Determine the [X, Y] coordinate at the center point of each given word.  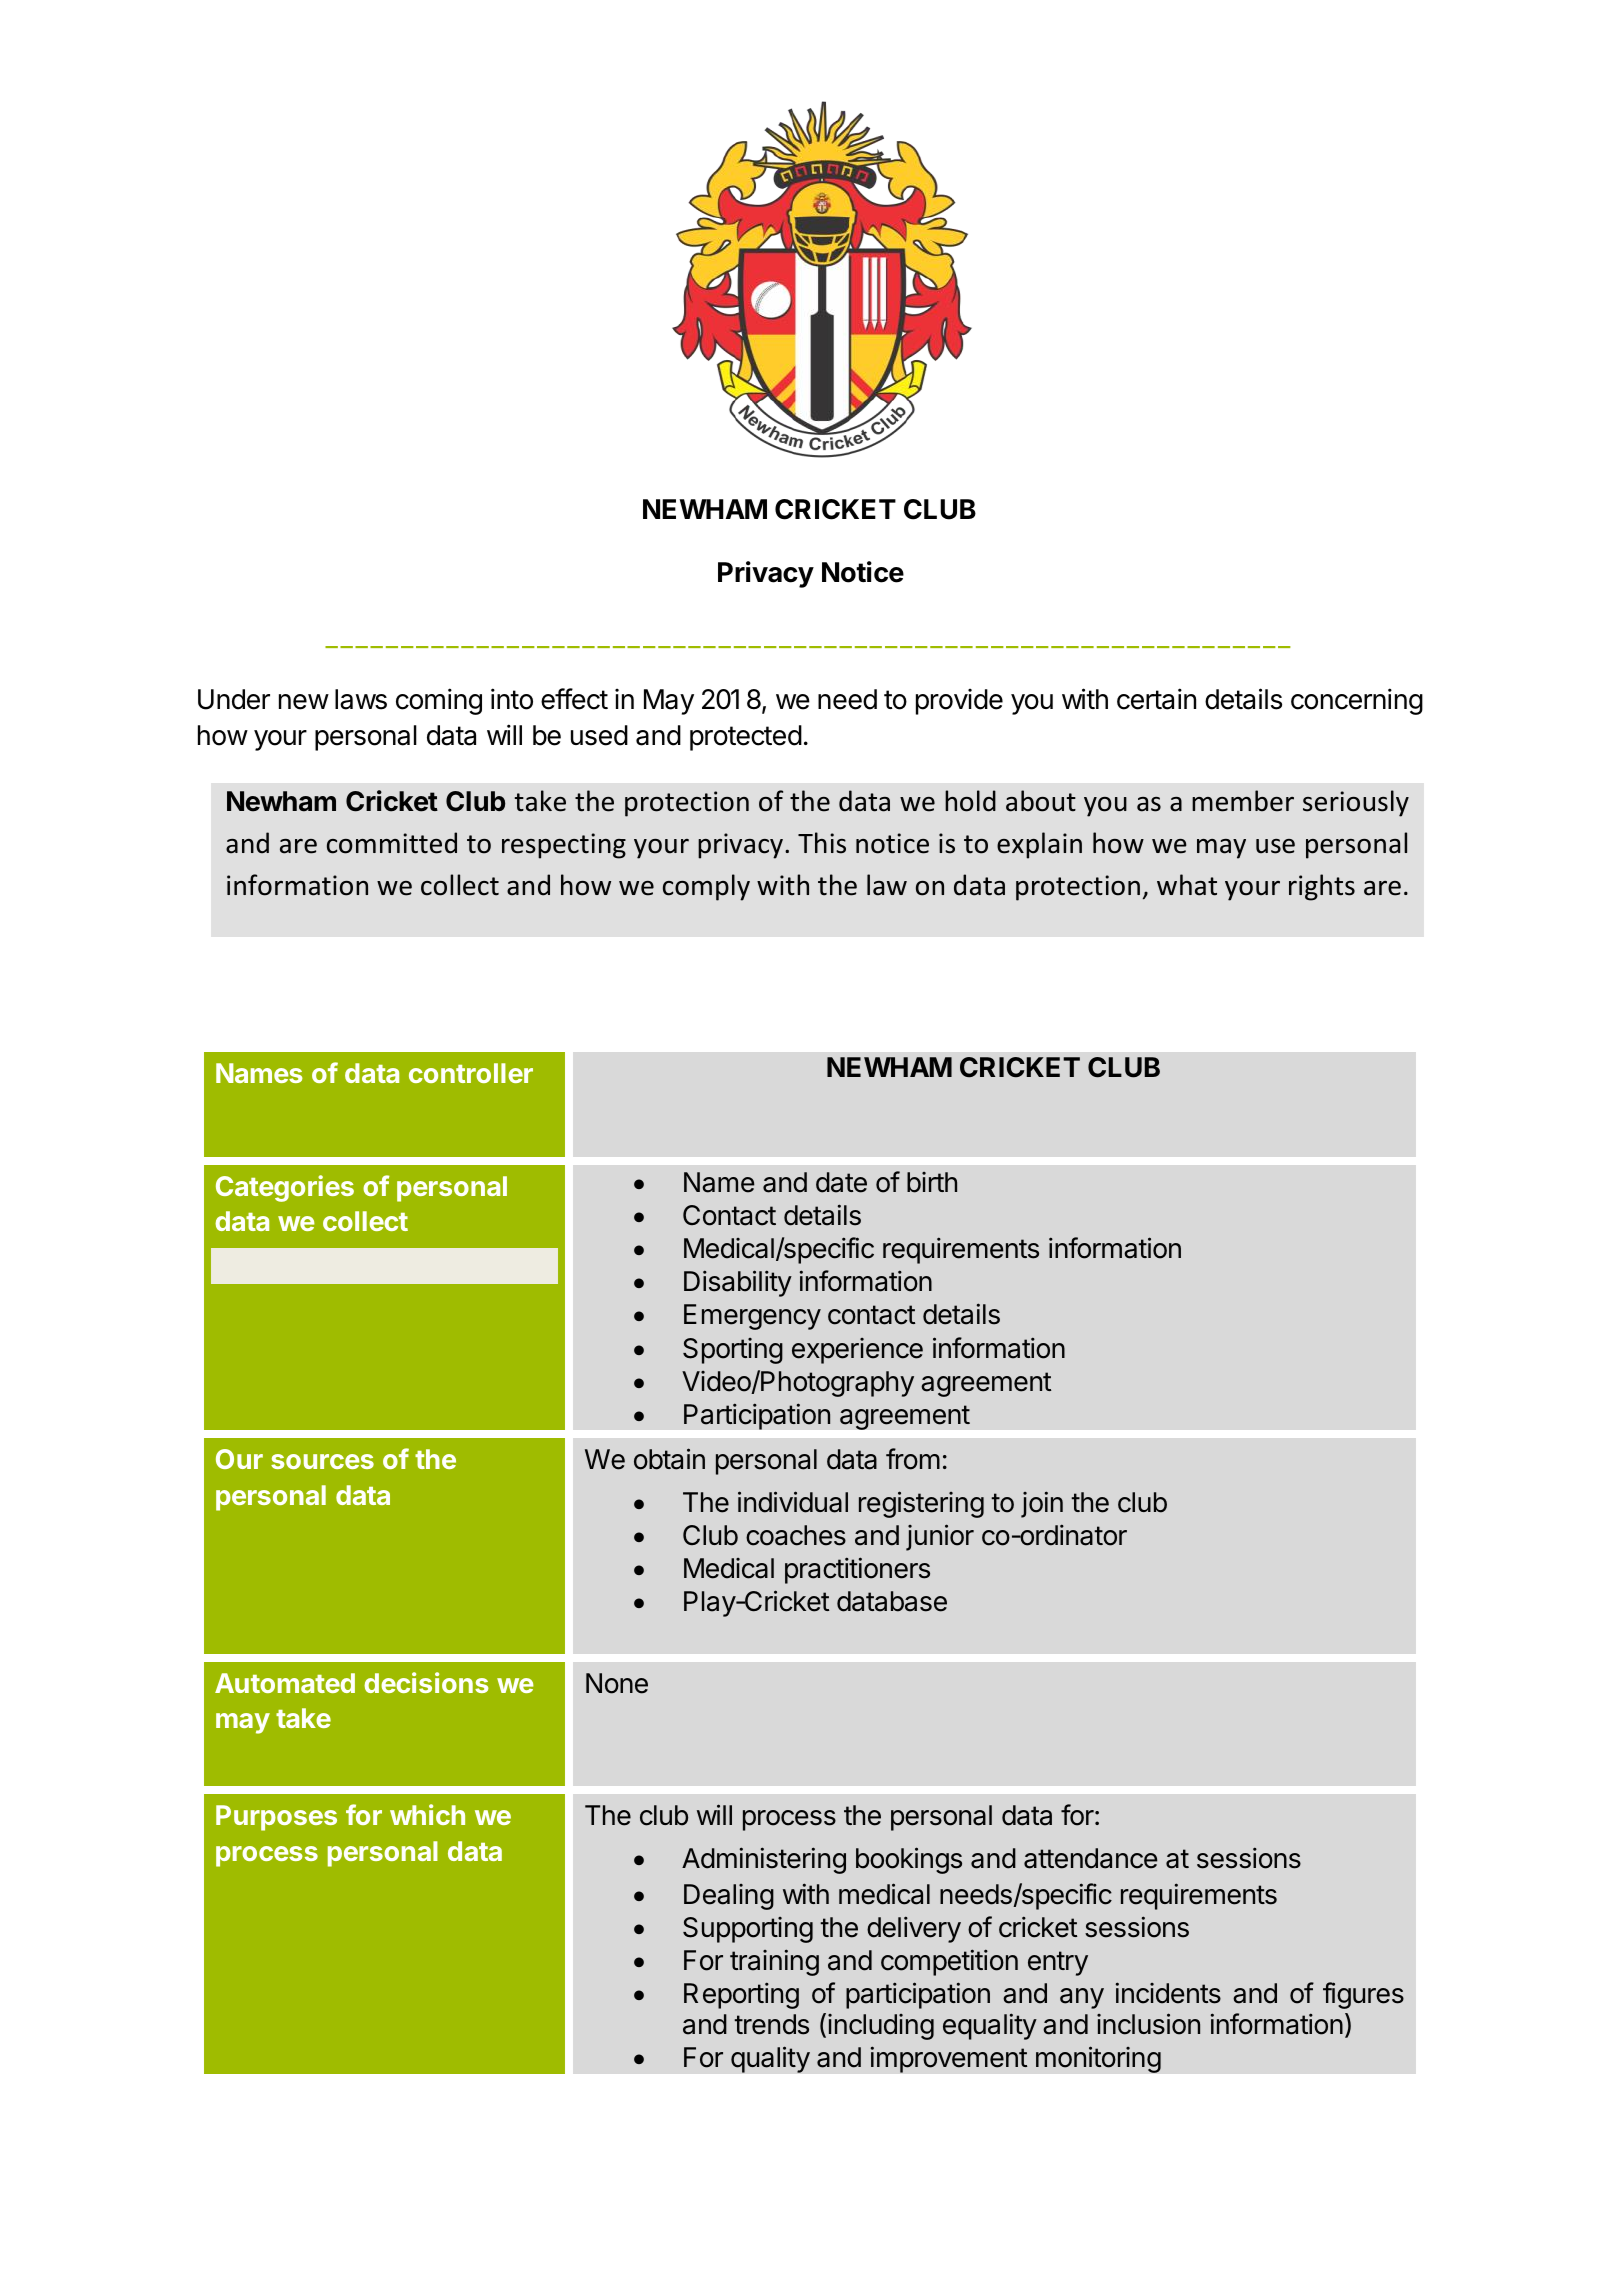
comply [706, 887]
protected [746, 738]
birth [932, 1182]
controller [471, 1073]
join [1042, 1504]
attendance [1091, 1858]
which [427, 1814]
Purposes [276, 1818]
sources [322, 1461]
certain [1156, 699]
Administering [764, 1860]
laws [361, 699]
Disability [738, 1283]
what [1187, 885]
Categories [285, 1188]
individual [793, 1502]
